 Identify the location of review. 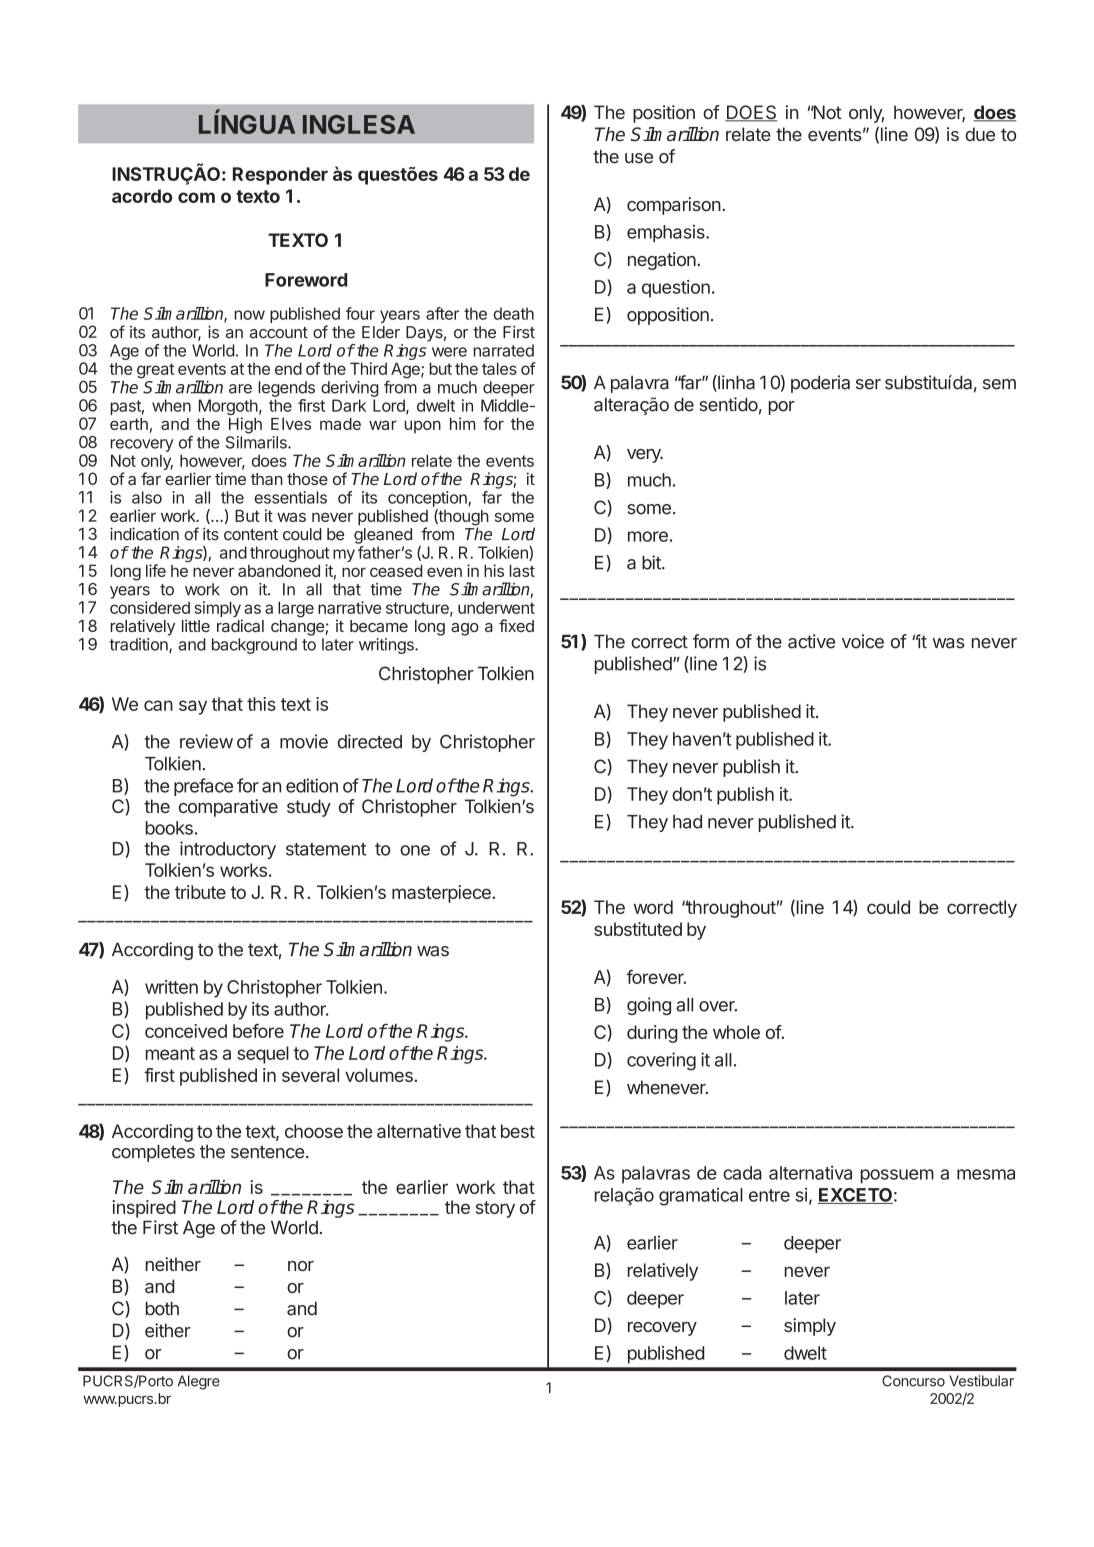
(206, 741).
